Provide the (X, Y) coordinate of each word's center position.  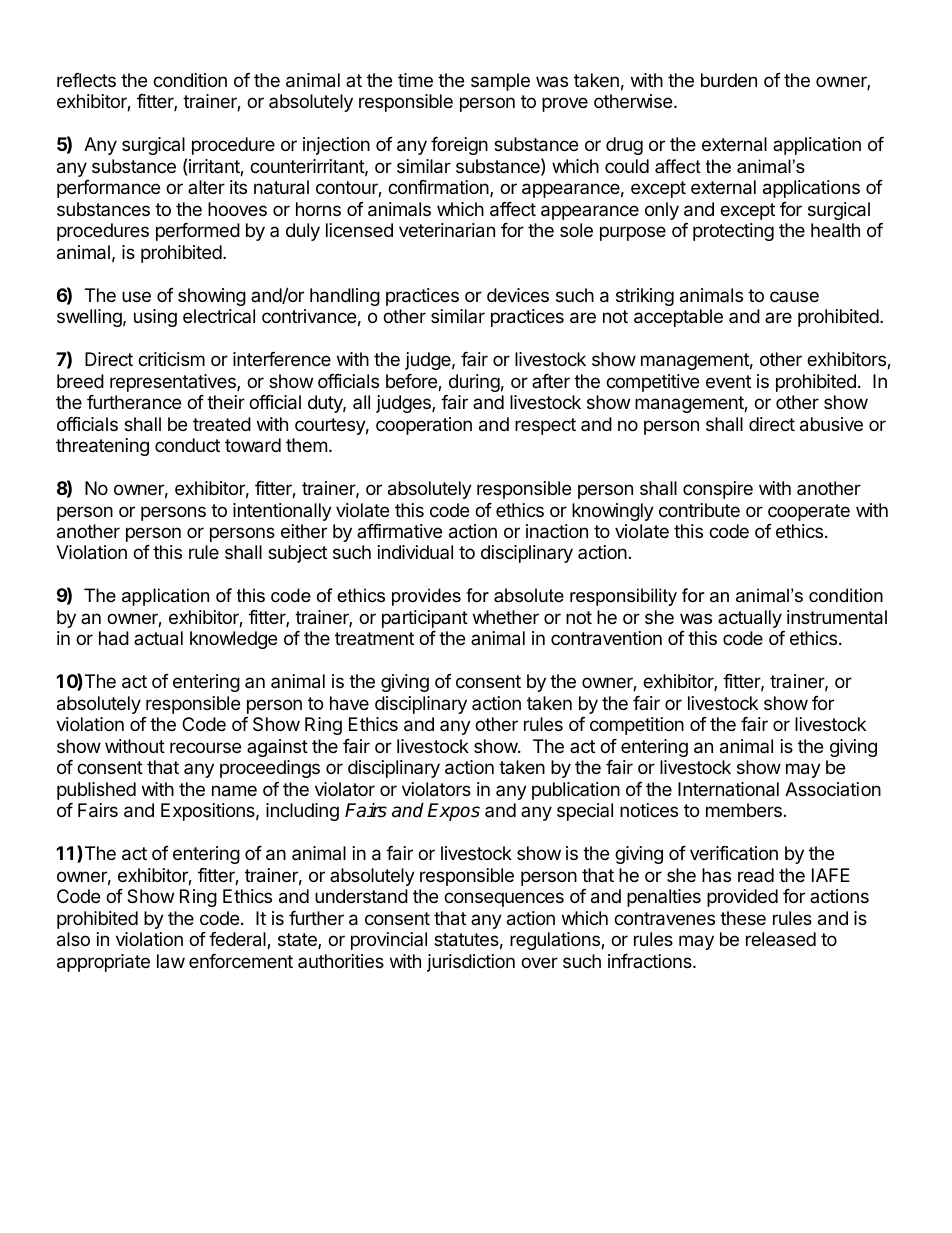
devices (518, 295)
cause (794, 296)
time (415, 80)
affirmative (399, 531)
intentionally (282, 512)
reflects (86, 80)
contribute (699, 510)
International (728, 789)
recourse (205, 747)
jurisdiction (471, 963)
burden (729, 80)
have (349, 703)
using (155, 318)
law (171, 961)
